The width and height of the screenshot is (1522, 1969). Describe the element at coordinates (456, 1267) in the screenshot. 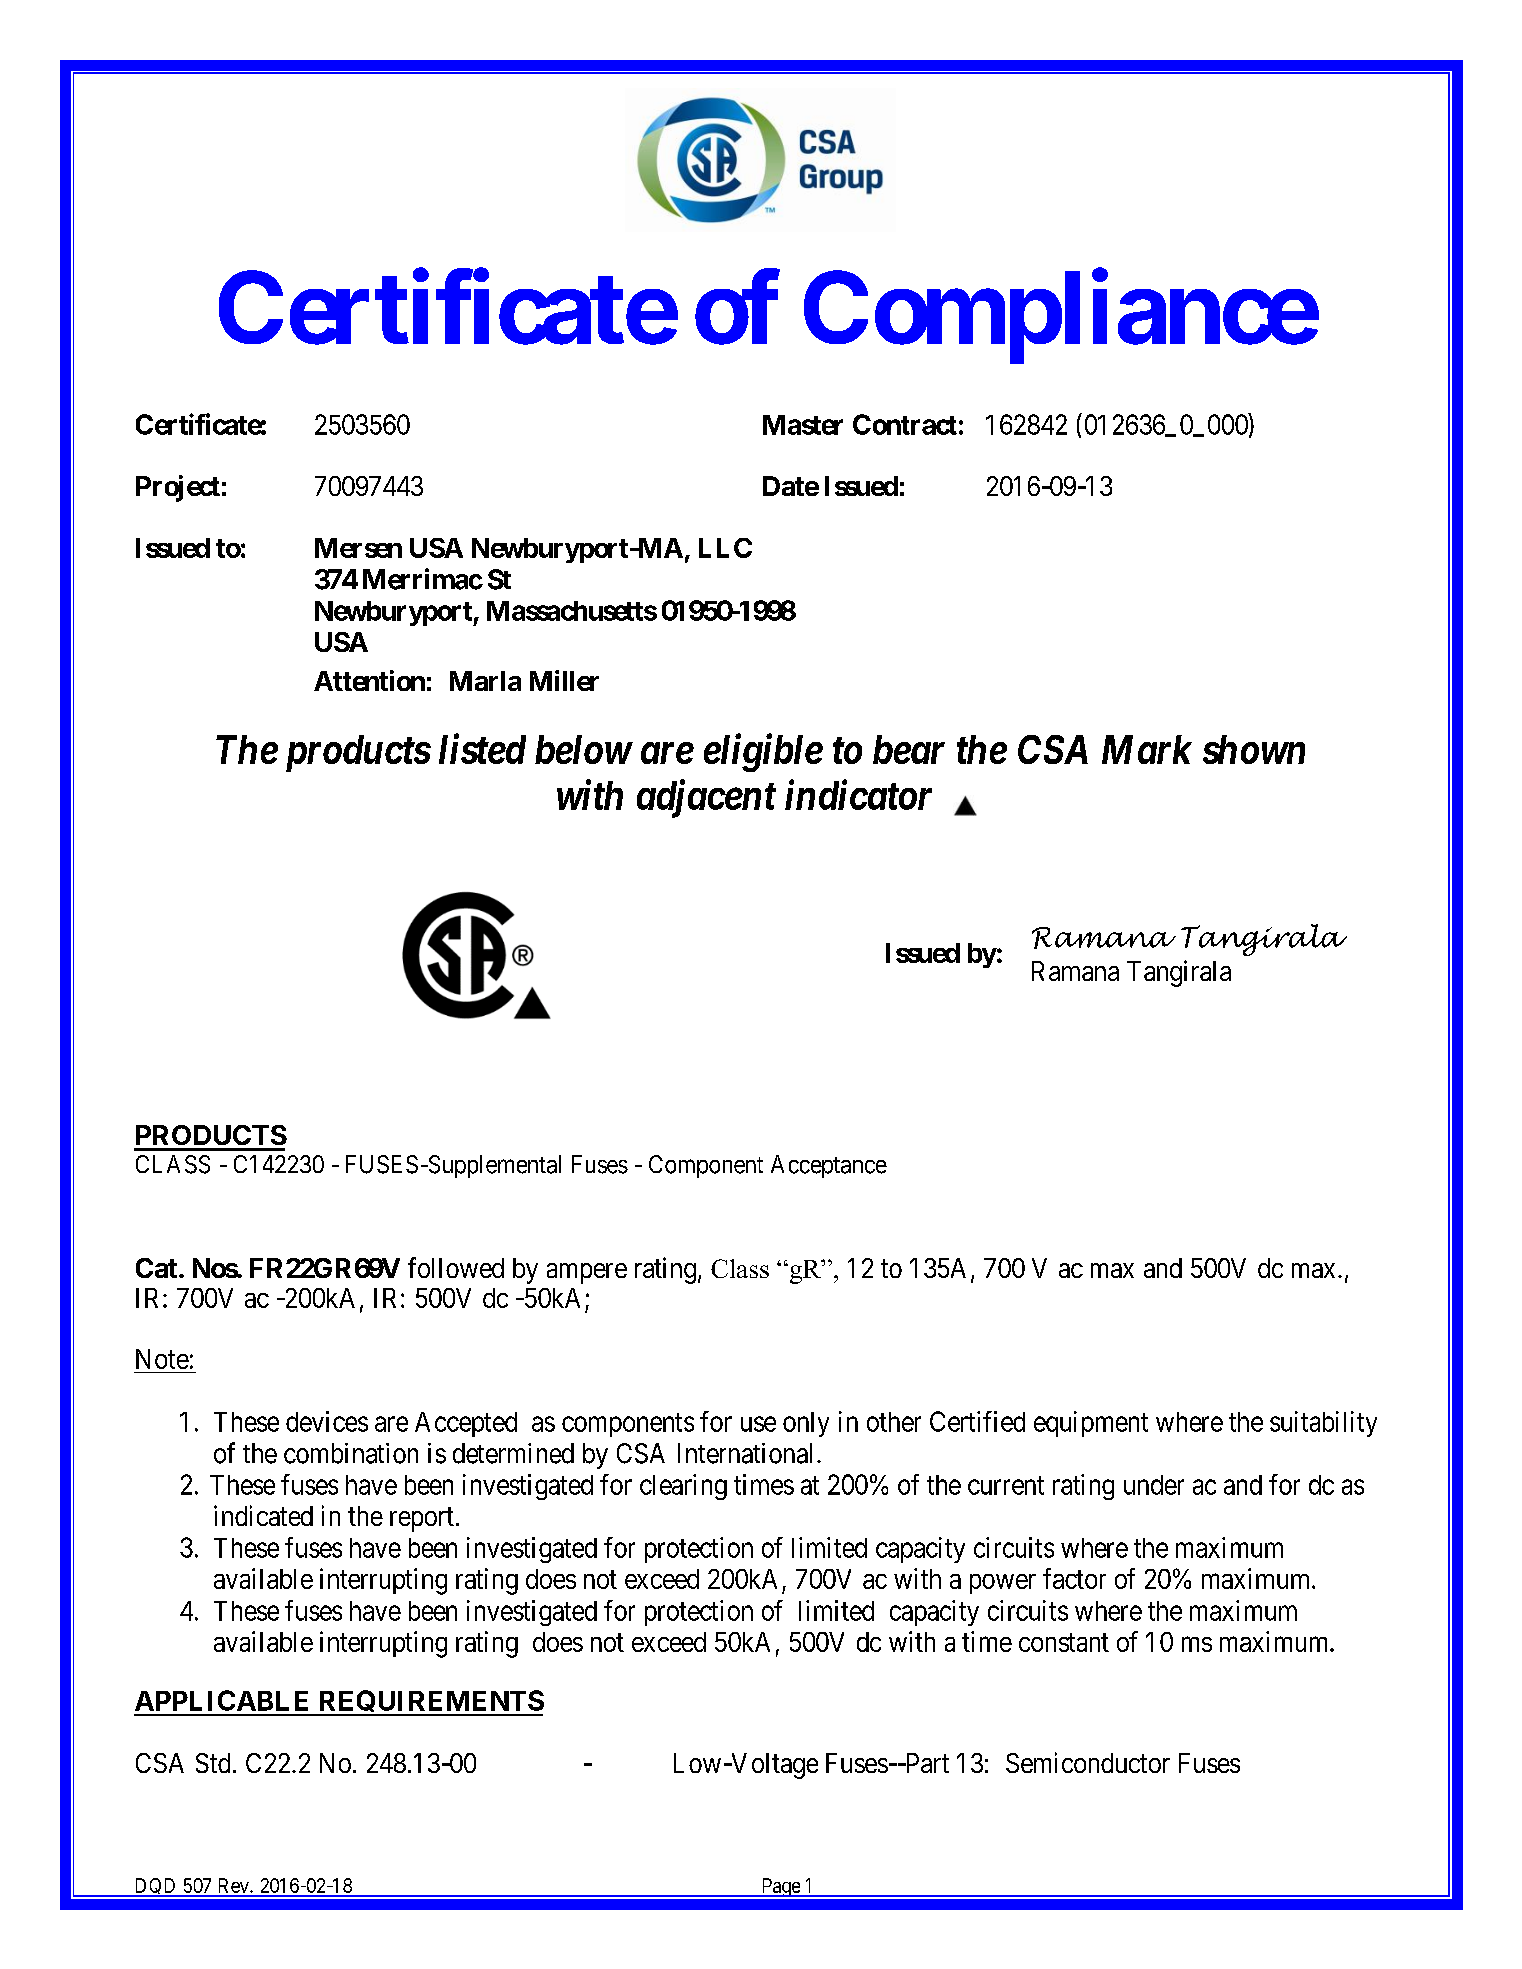

I see `followed` at that location.
